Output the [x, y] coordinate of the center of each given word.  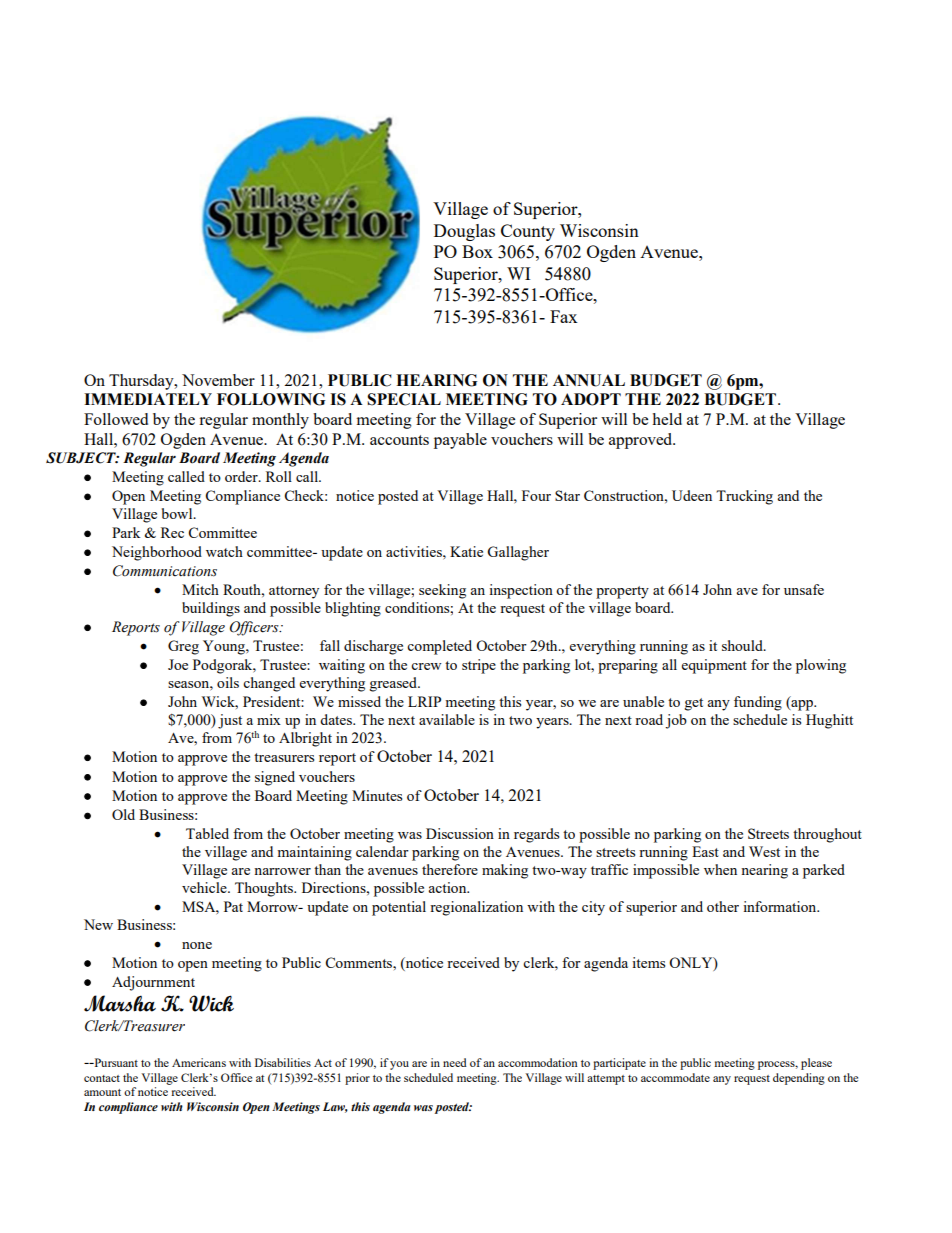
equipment [714, 666]
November [218, 380]
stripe [479, 666]
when [720, 869]
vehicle [205, 887]
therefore [450, 869]
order [242, 476]
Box [477, 251]
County [528, 232]
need [455, 1062]
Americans [199, 1062]
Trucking [744, 497]
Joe [178, 664]
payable [460, 441]
